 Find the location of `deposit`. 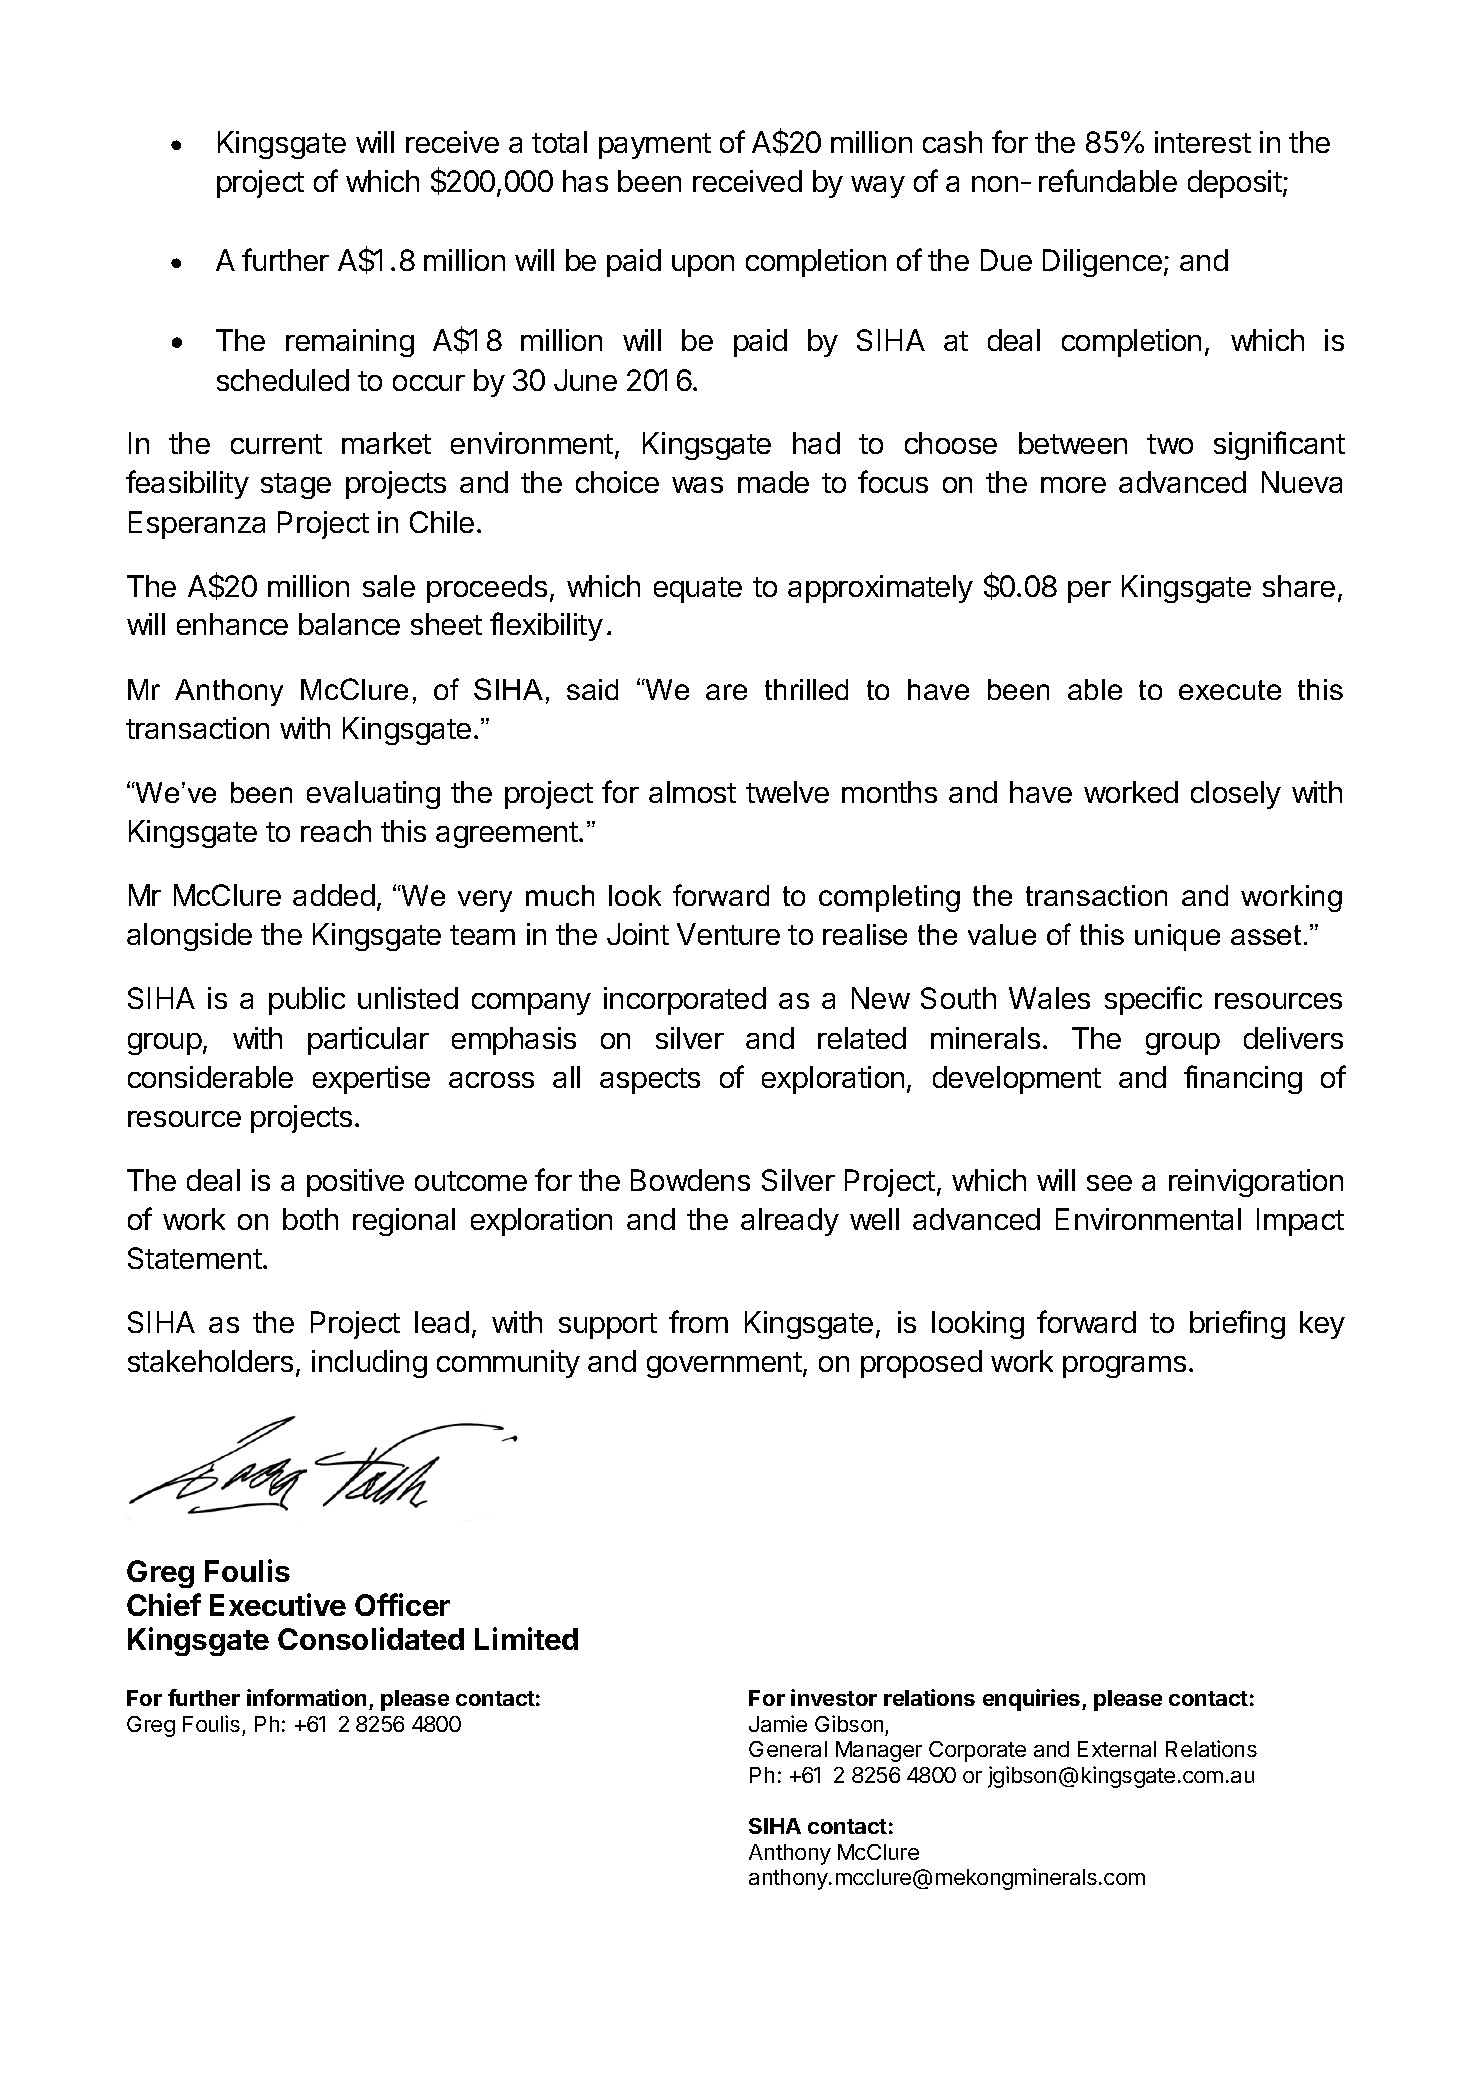

deposit is located at coordinates (1236, 184).
